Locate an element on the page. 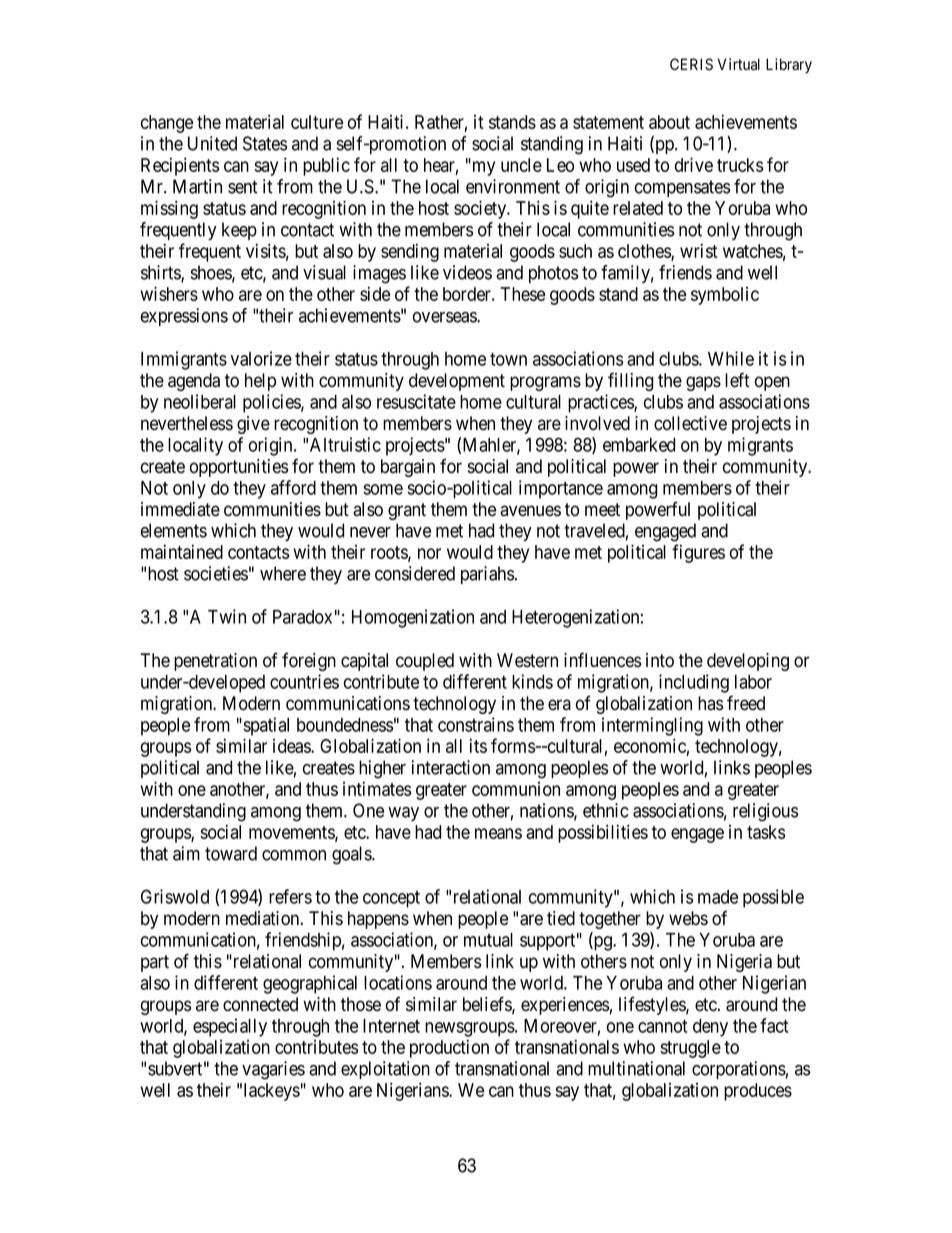 The image size is (952, 1233). United is located at coordinates (212, 143).
